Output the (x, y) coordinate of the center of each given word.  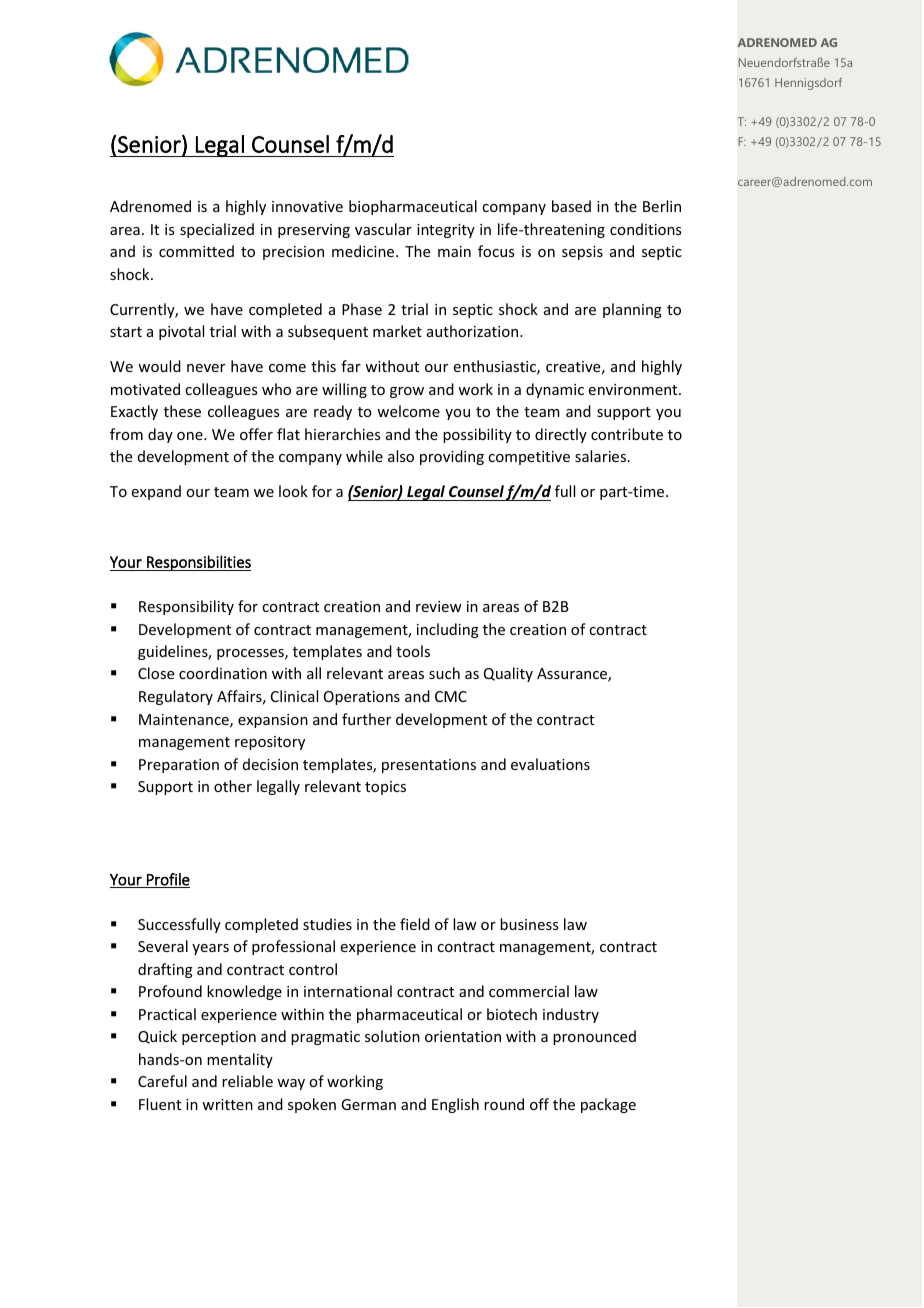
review (439, 606)
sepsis (582, 253)
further (366, 719)
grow (407, 392)
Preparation (179, 766)
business (529, 924)
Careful (162, 1081)
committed (196, 251)
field (415, 924)
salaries (602, 456)
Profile (167, 880)
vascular (383, 229)
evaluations (550, 764)
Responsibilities (198, 563)
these (182, 411)
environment (634, 389)
